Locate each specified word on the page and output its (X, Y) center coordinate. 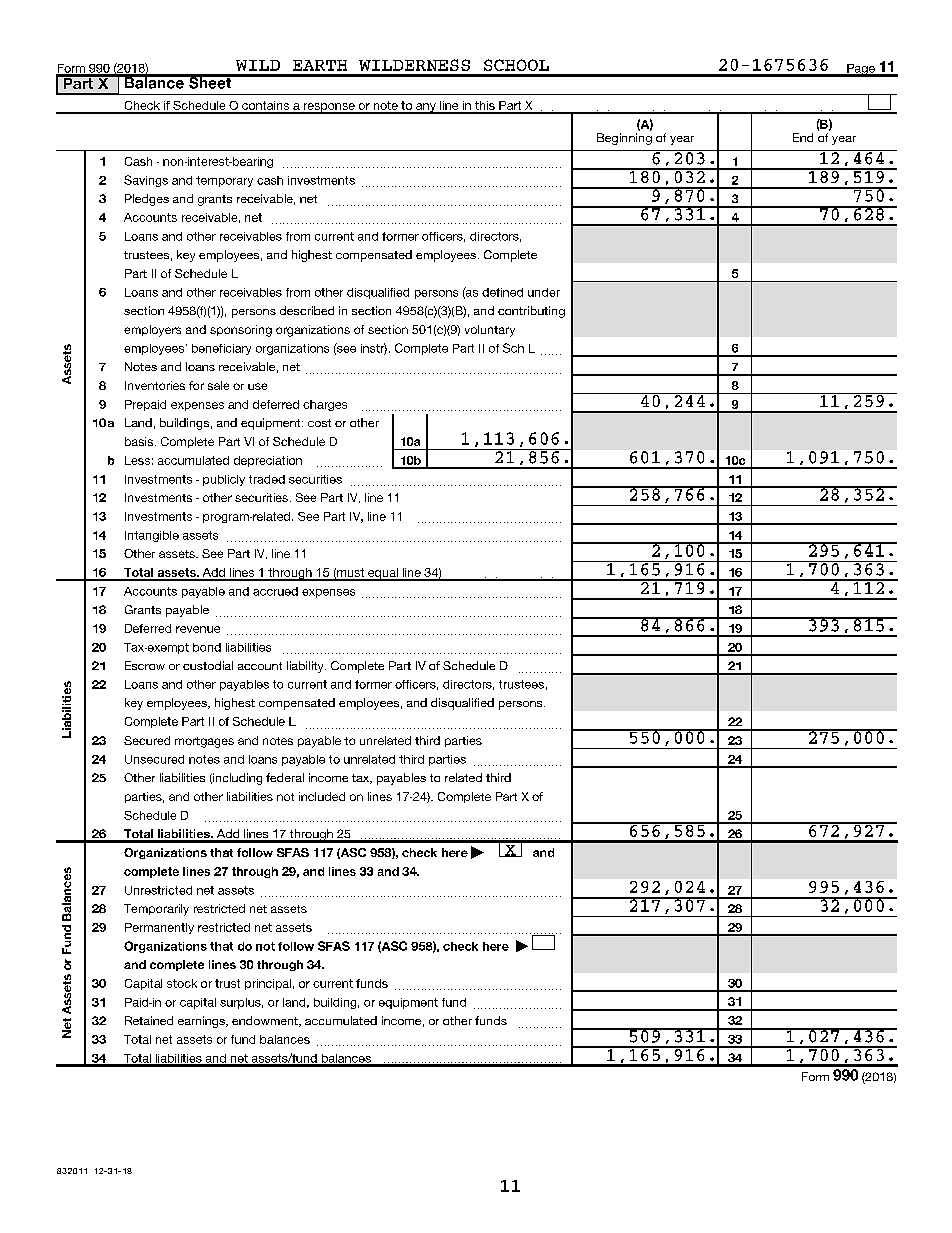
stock (182, 983)
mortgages (204, 742)
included (322, 796)
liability (306, 667)
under (544, 292)
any (426, 108)
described (307, 310)
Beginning (624, 139)
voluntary (490, 331)
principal (268, 984)
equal (383, 574)
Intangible (152, 536)
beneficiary (221, 349)
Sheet (210, 82)
